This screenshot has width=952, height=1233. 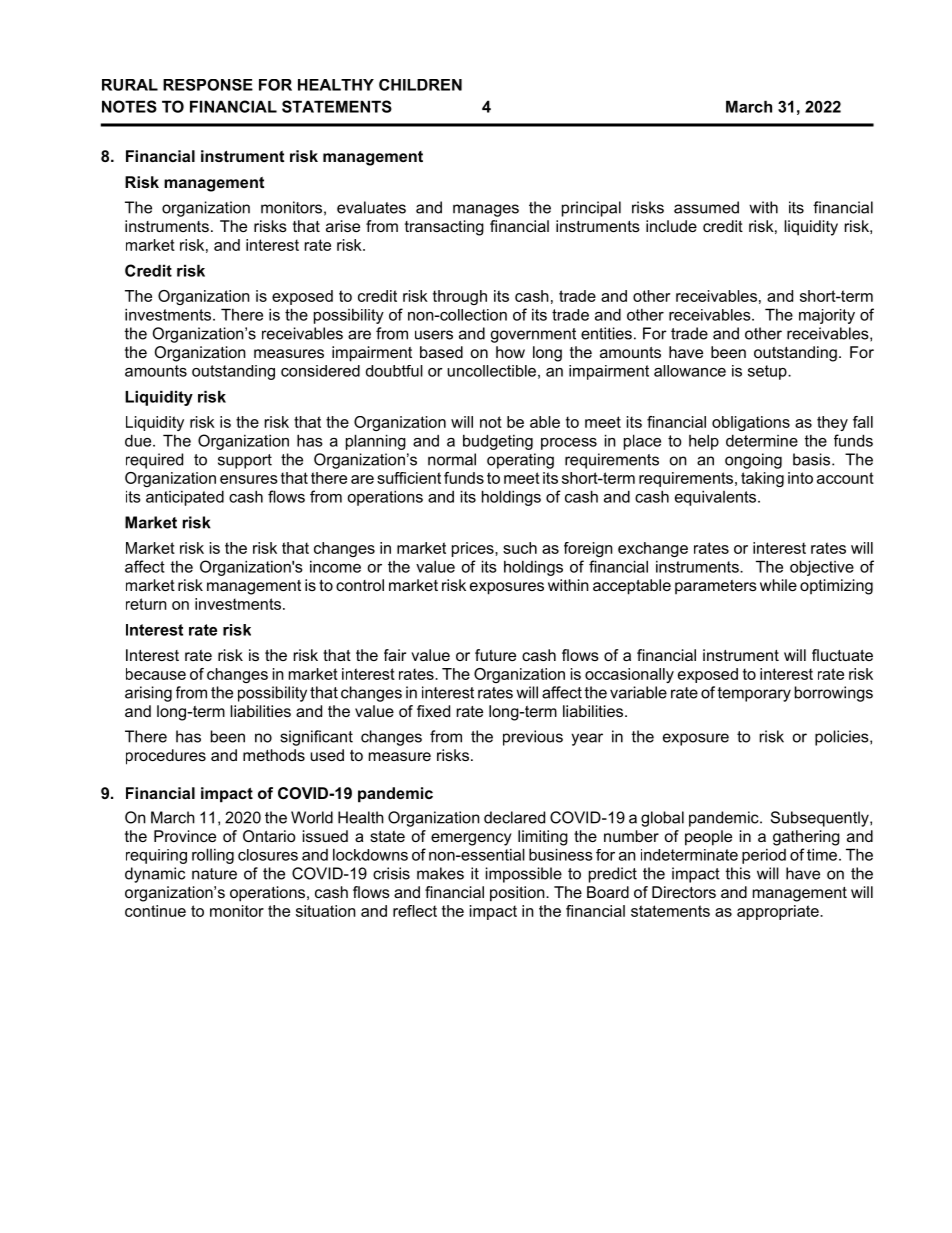 I want to click on nature, so click(x=214, y=874).
